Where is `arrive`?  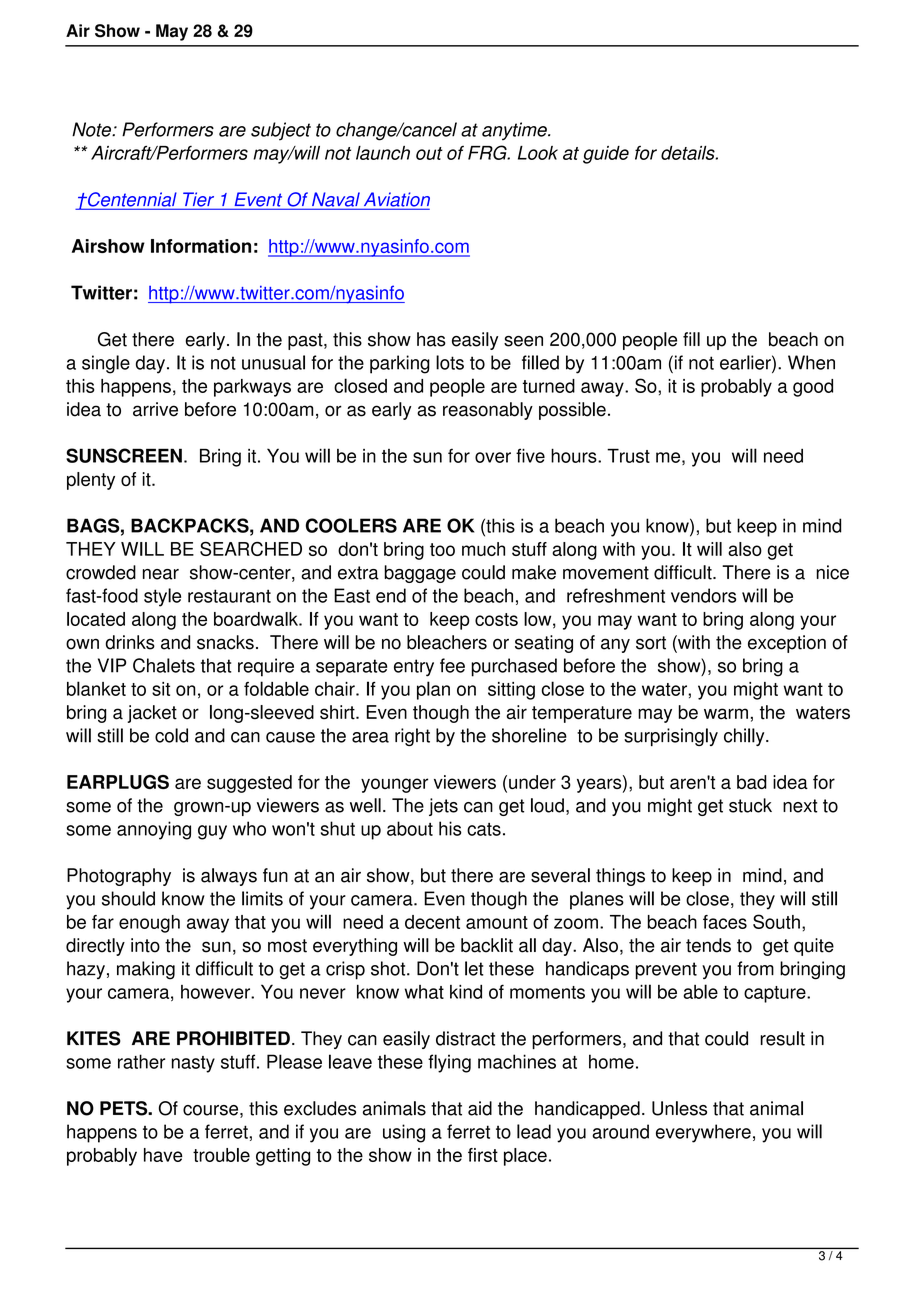
arrive is located at coordinates (155, 409).
